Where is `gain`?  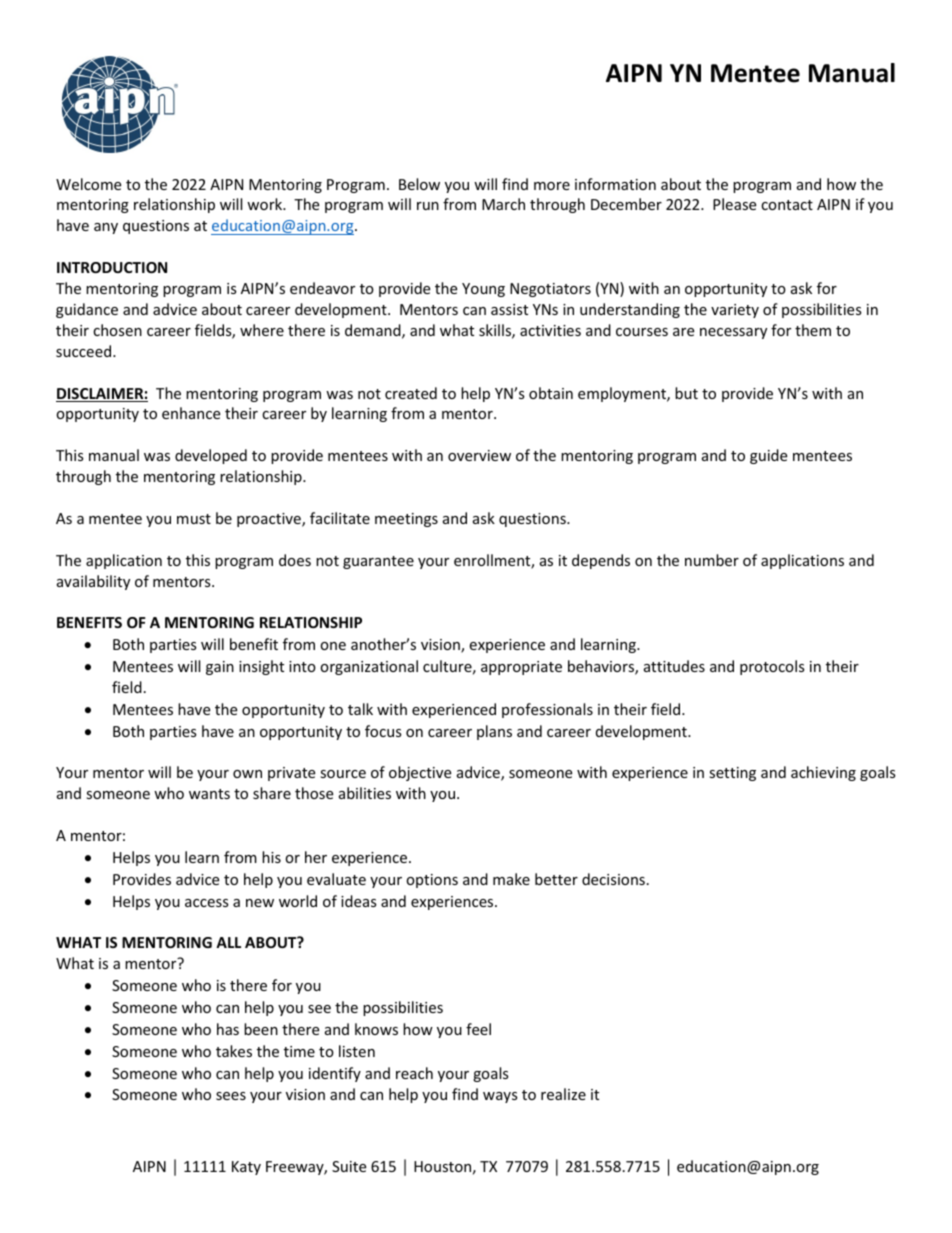 gain is located at coordinates (220, 668).
